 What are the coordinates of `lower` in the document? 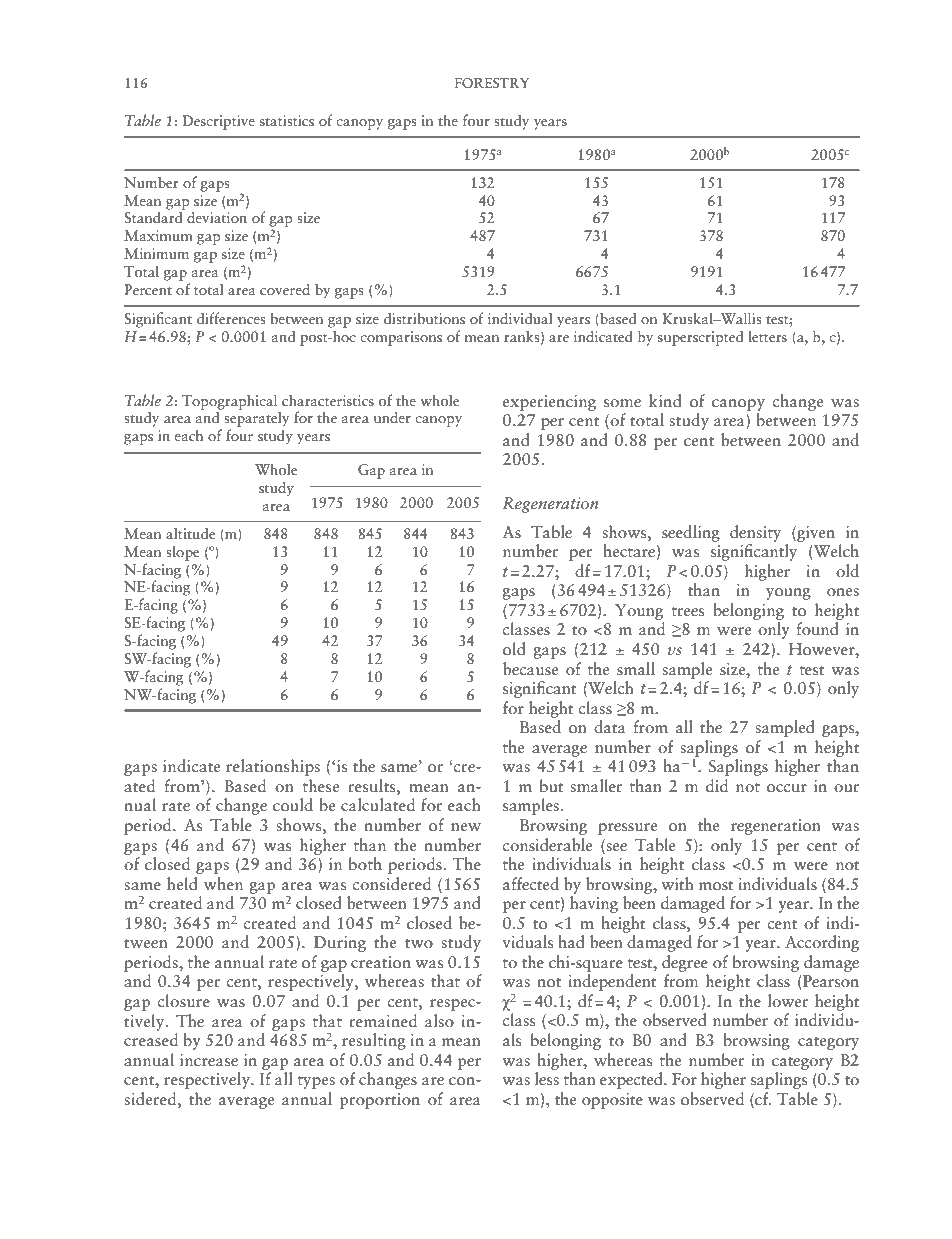 It's located at (788, 1000).
